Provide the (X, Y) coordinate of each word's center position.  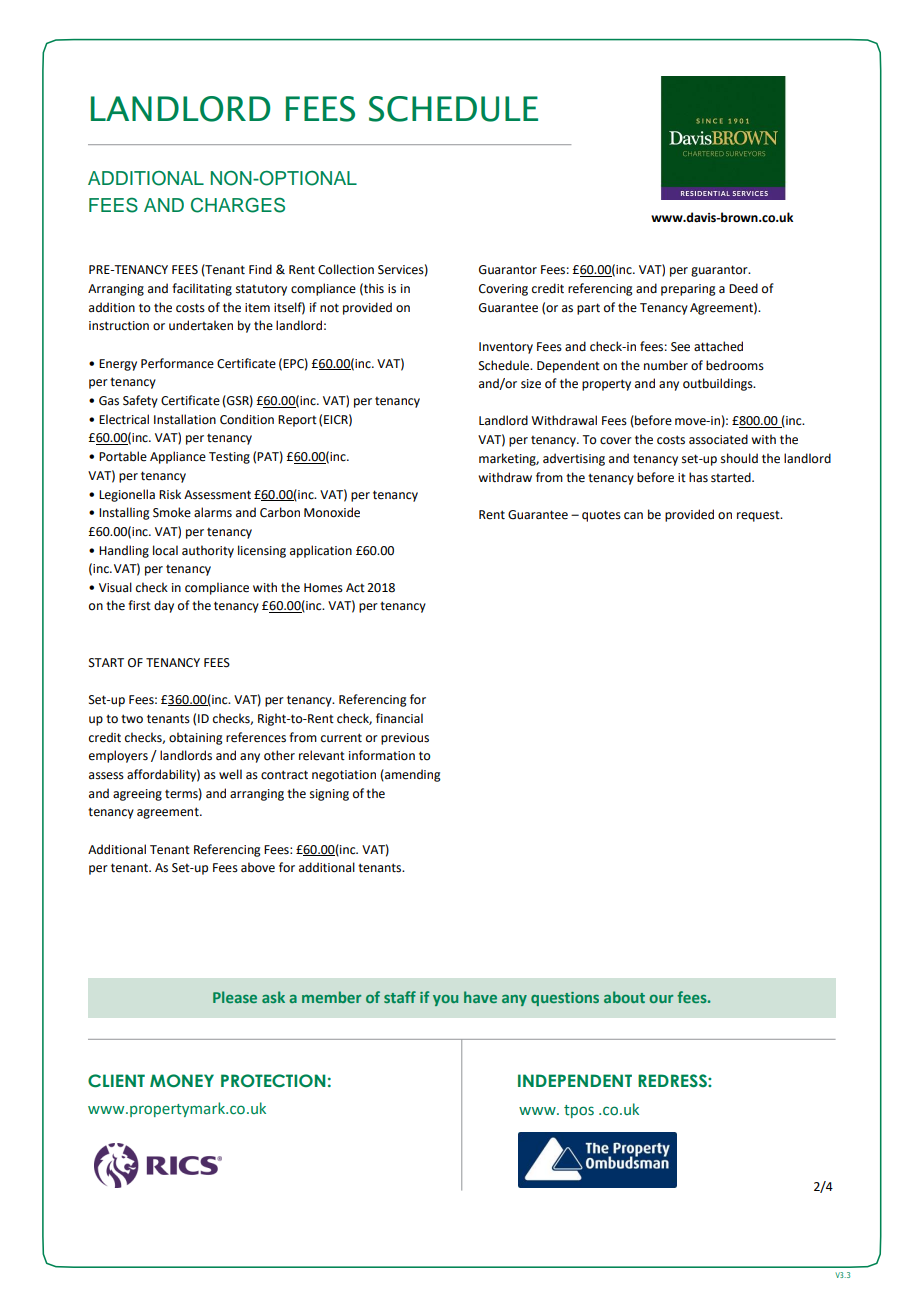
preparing (688, 290)
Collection (346, 269)
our (661, 999)
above (258, 867)
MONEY (182, 1081)
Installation (185, 419)
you (445, 1000)
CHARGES (238, 205)
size (531, 384)
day (164, 606)
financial (399, 718)
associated (718, 439)
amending (412, 775)
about (624, 997)
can (633, 516)
